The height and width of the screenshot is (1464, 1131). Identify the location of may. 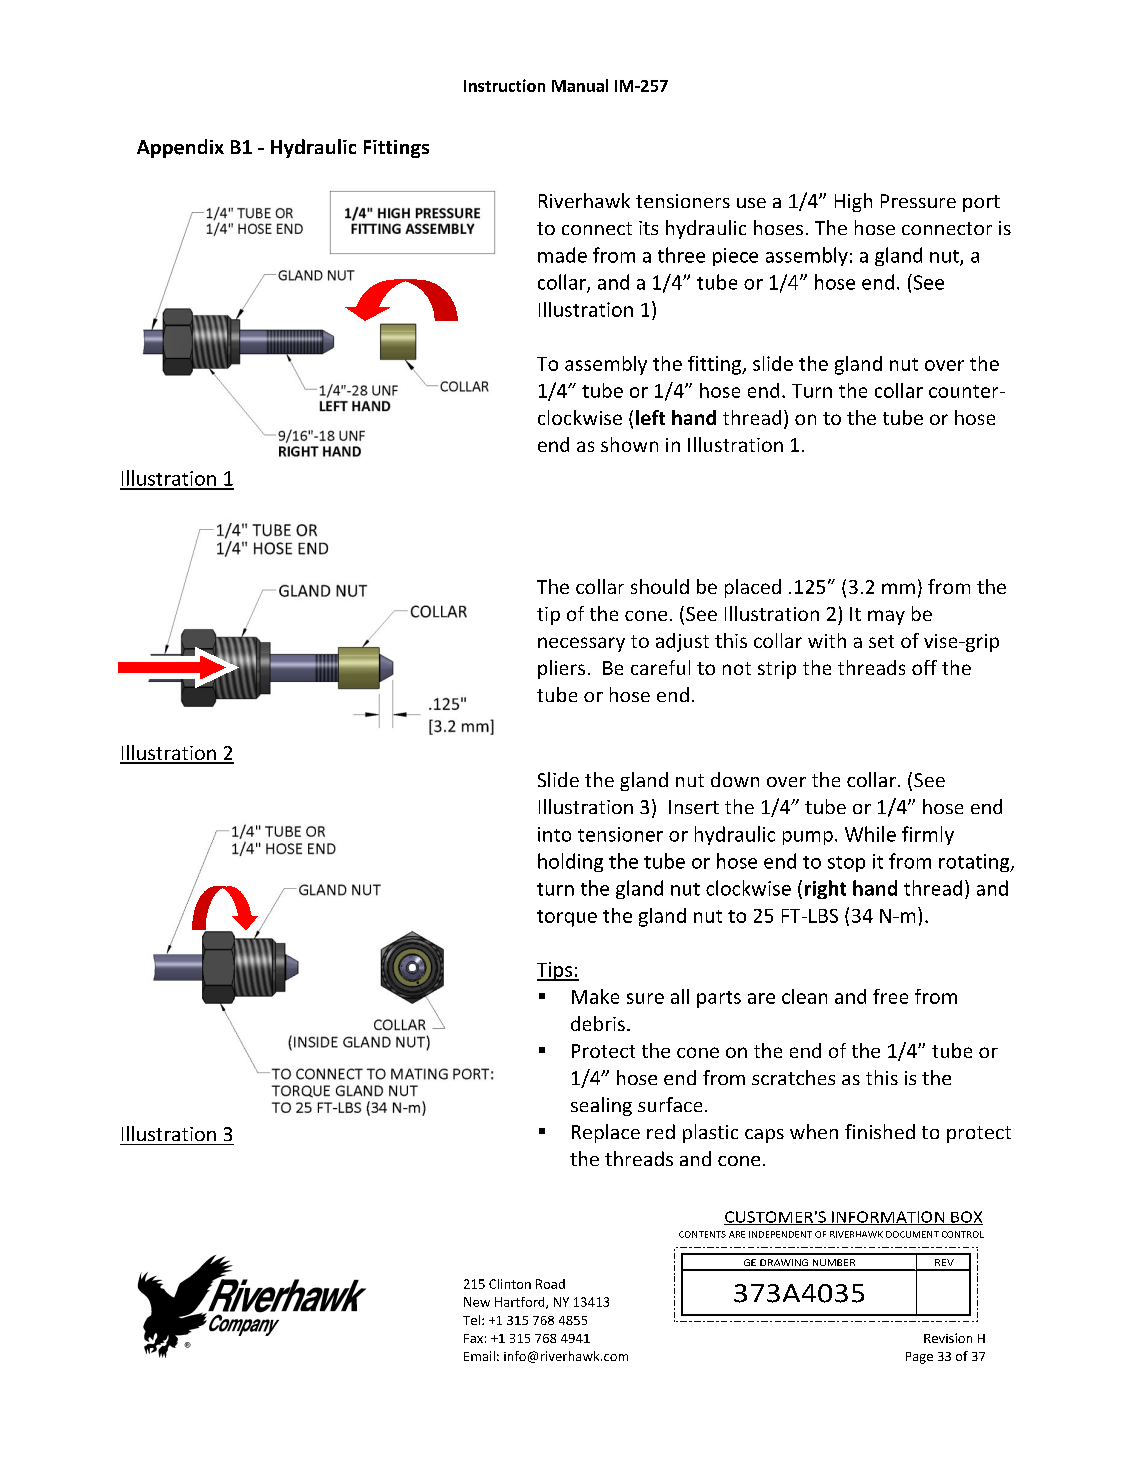
(886, 617).
